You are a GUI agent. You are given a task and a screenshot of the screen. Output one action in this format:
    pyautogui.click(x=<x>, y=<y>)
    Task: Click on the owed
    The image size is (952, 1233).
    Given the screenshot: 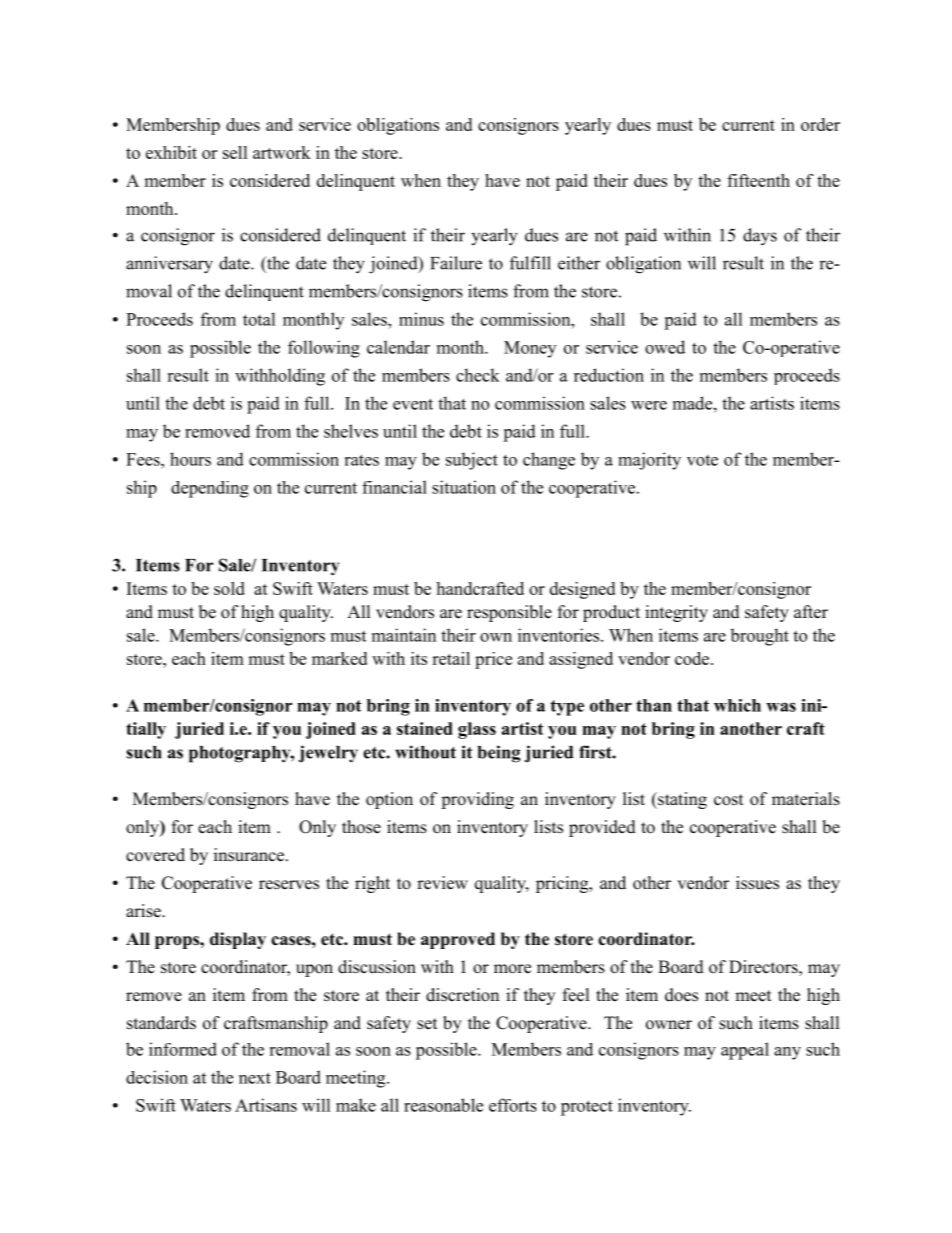 What is the action you would take?
    pyautogui.click(x=665, y=347)
